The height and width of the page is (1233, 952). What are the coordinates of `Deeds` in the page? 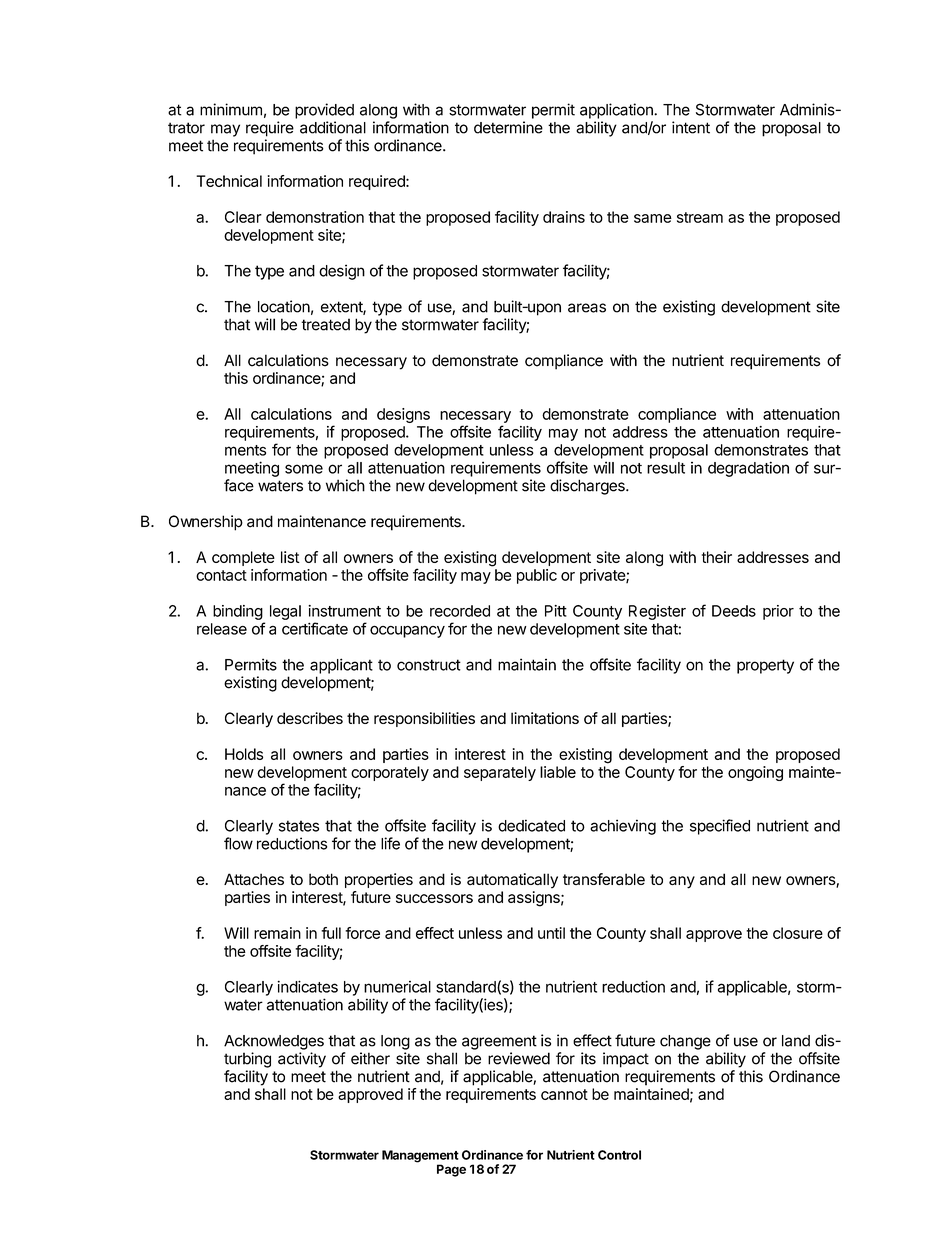 It's located at (734, 611).
